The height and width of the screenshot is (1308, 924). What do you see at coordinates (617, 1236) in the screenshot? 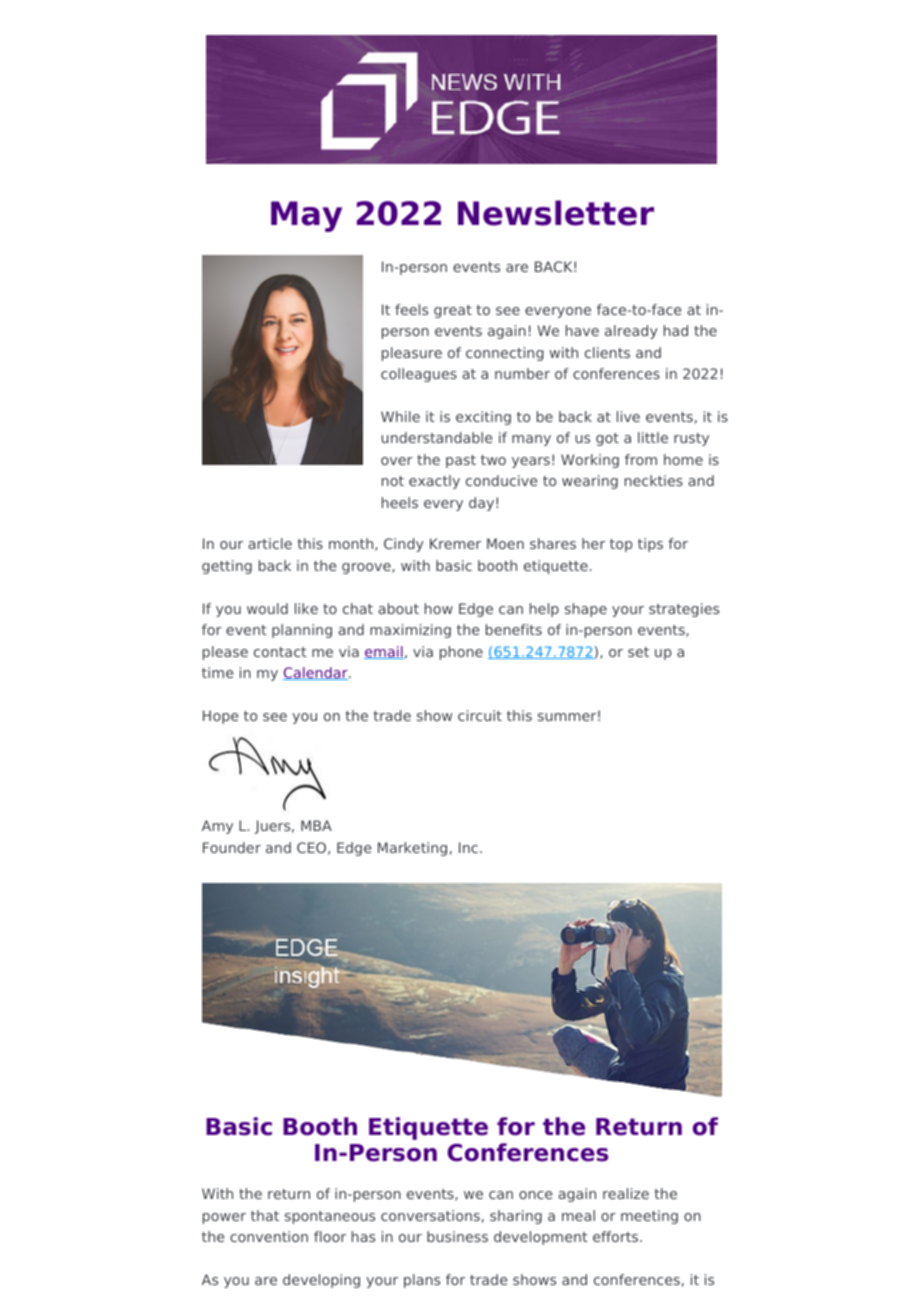
I see `efforts` at bounding box center [617, 1236].
